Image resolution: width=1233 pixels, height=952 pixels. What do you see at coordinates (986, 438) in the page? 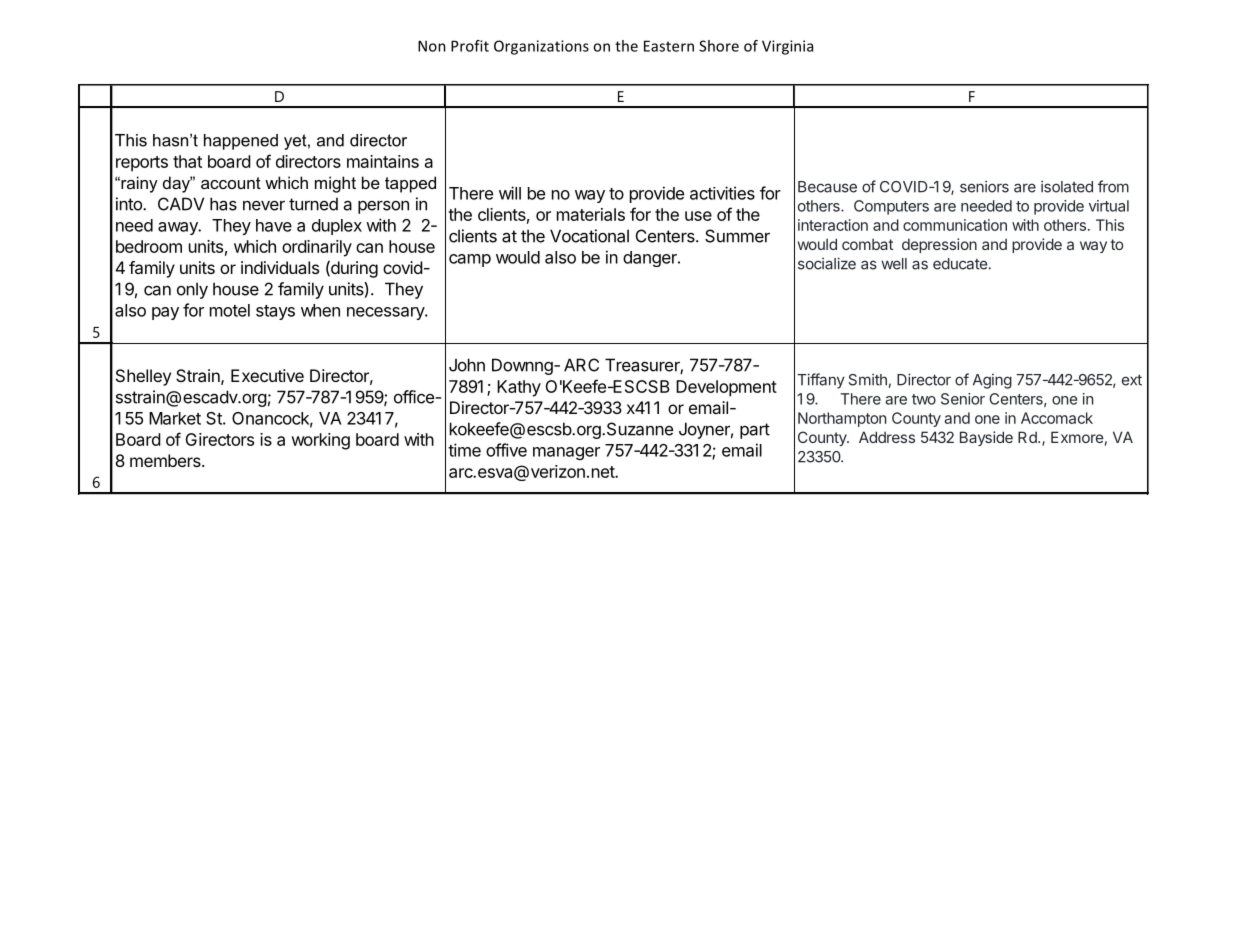
I see `Bayside` at bounding box center [986, 438].
